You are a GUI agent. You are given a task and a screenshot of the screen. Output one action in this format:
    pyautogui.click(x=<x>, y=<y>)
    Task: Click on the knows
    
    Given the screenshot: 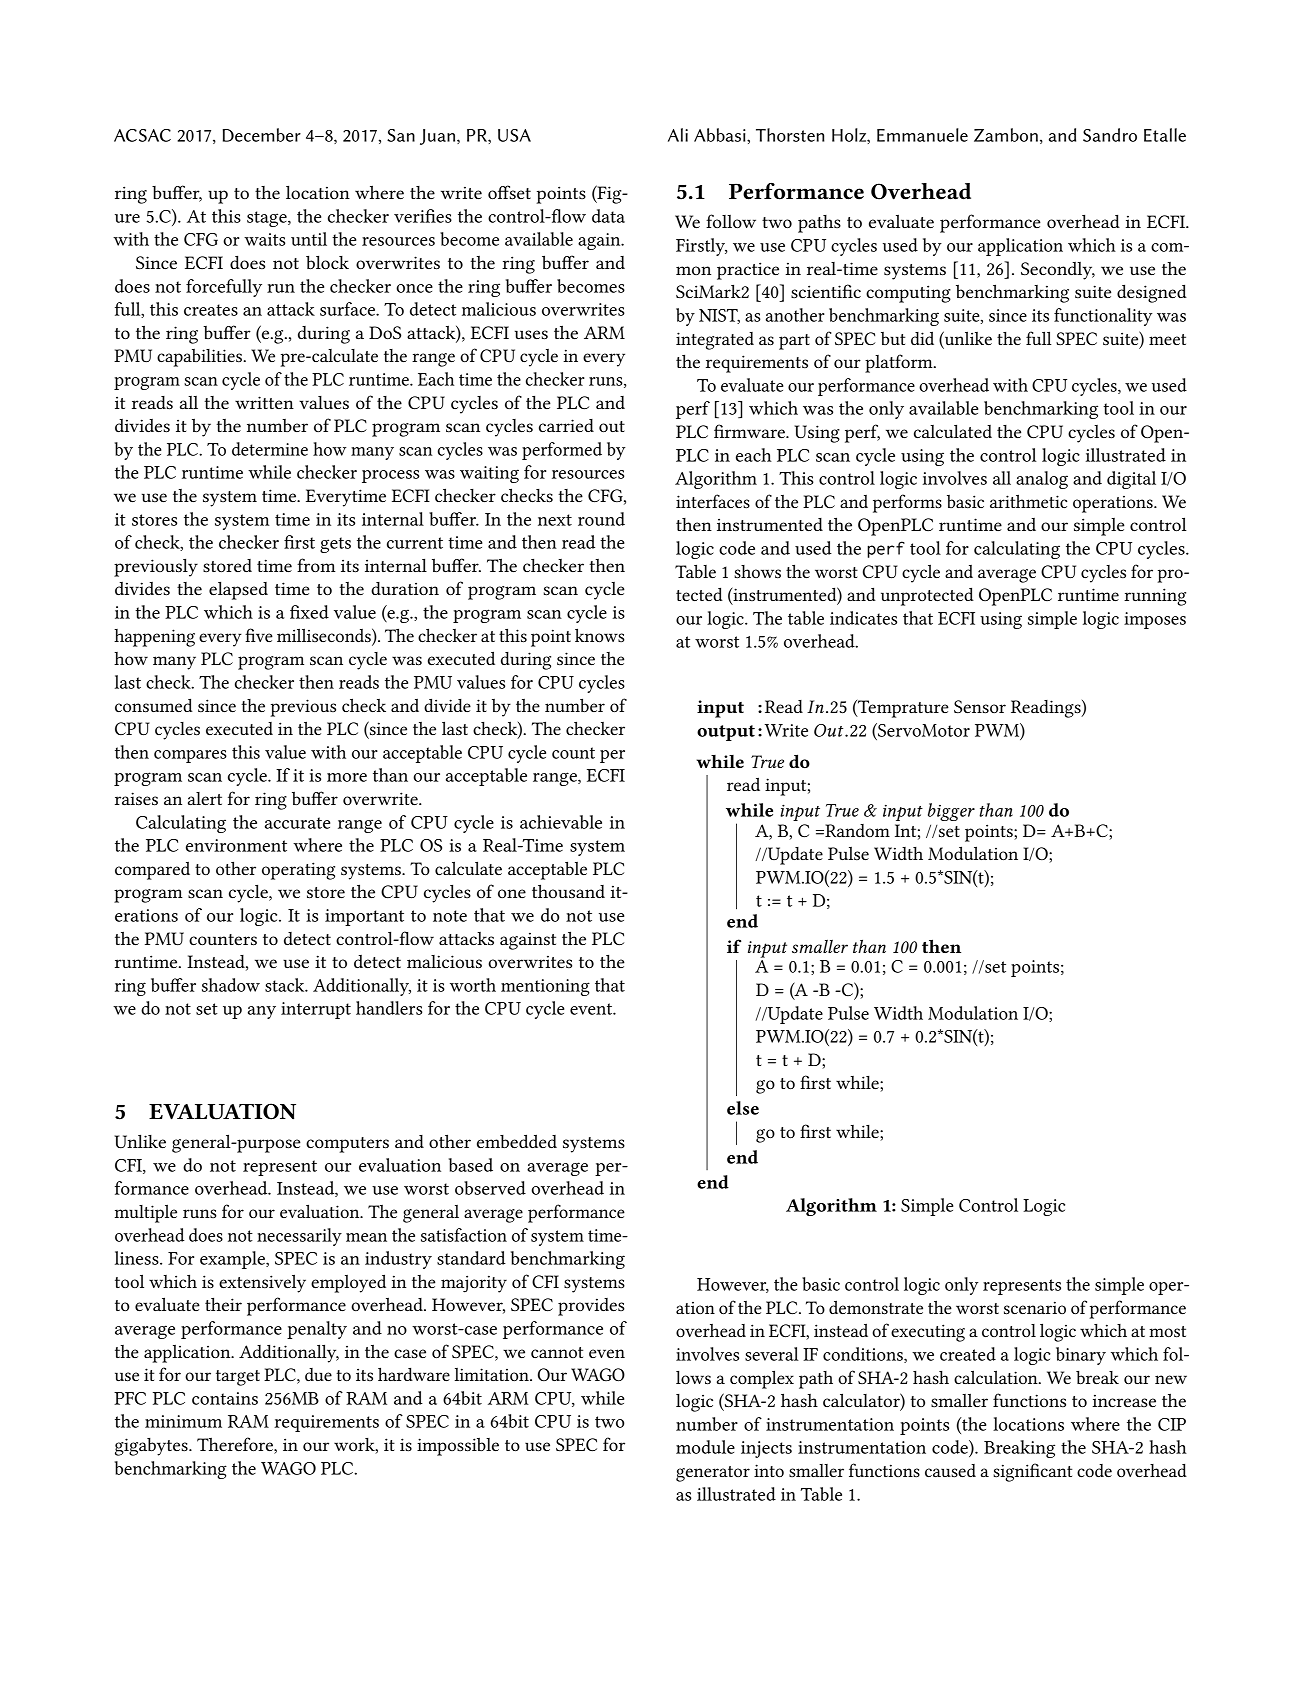 What is the action you would take?
    pyautogui.click(x=599, y=635)
